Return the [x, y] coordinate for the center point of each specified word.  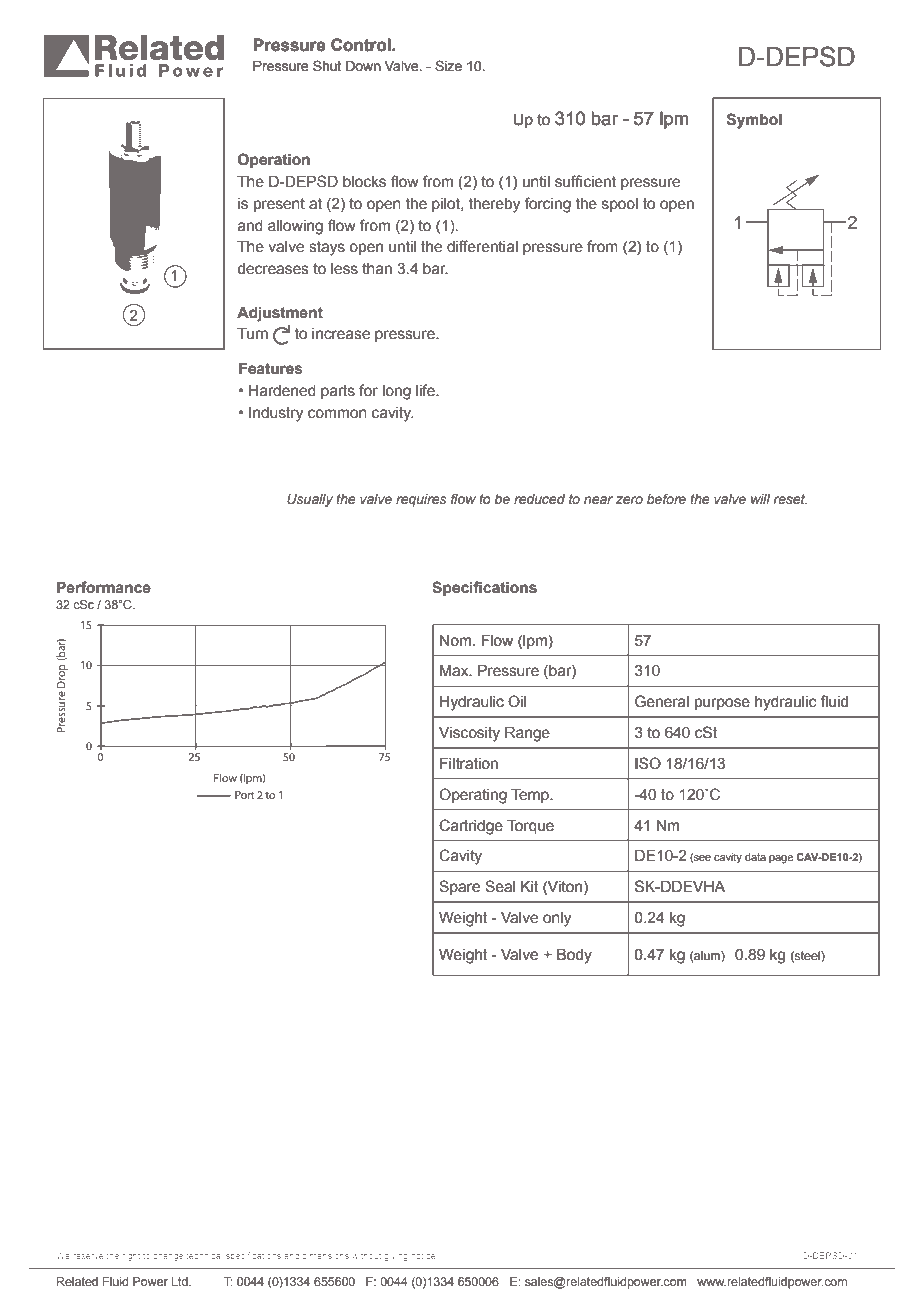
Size [448, 65]
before [666, 498]
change [168, 1256]
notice [424, 1255]
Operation [274, 160]
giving [396, 1257]
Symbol [754, 121]
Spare [460, 887]
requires [421, 500]
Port [245, 795]
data [755, 857]
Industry [276, 414]
